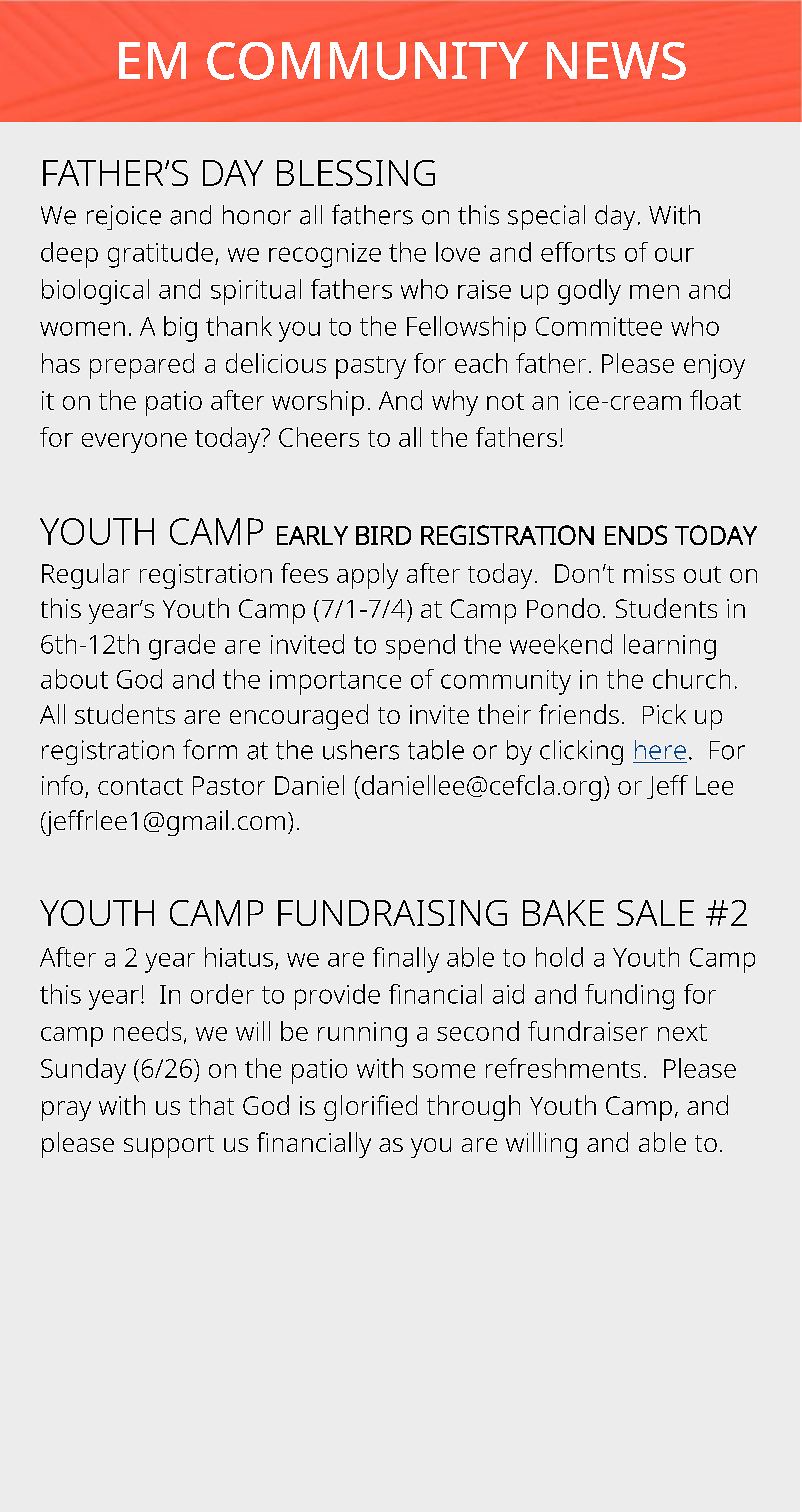 This screenshot has height=1512, width=802. Describe the element at coordinates (356, 173) in the screenshot. I see `BLESSING` at that location.
